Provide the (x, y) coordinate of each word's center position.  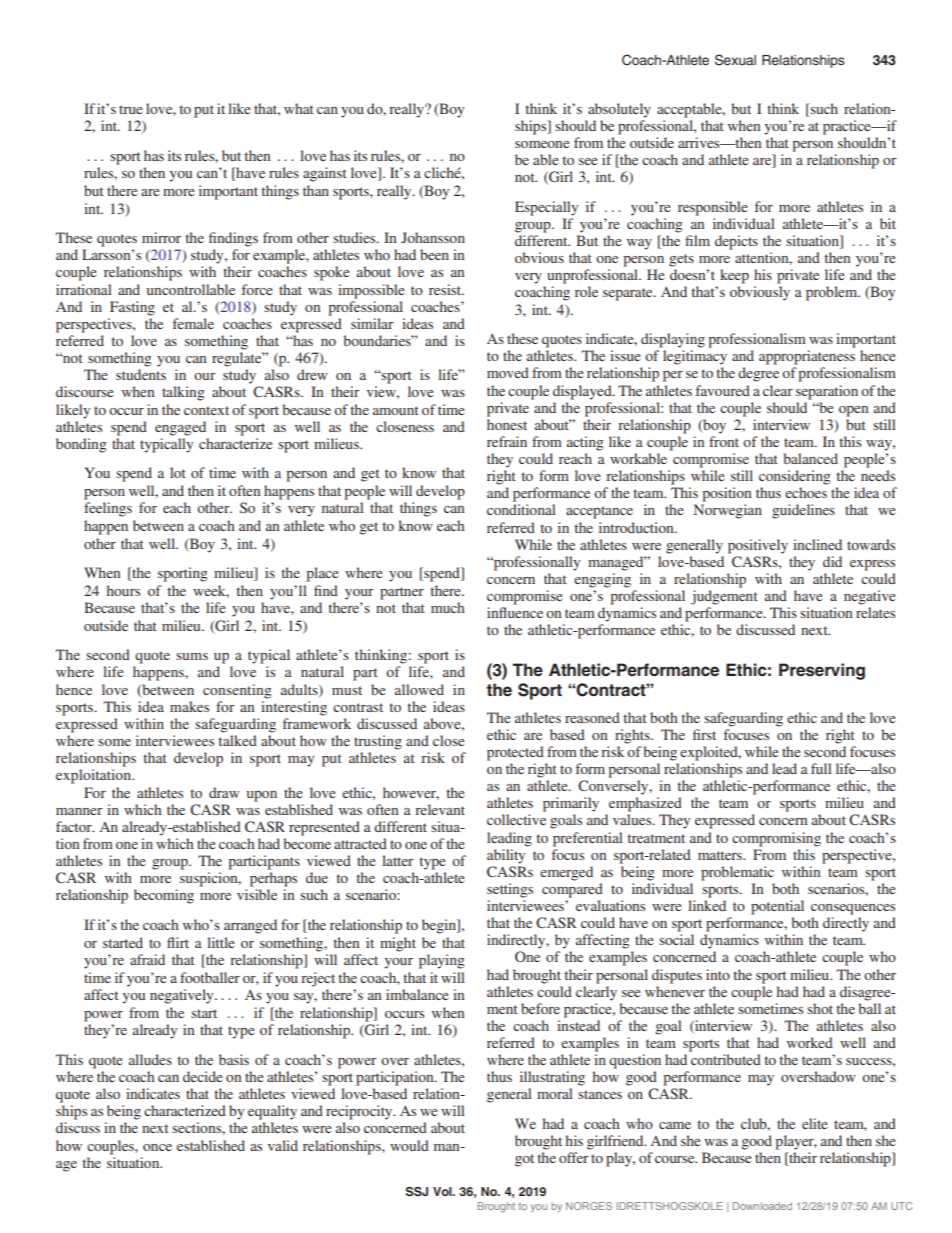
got (524, 1160)
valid (283, 1145)
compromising (776, 839)
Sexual (735, 60)
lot (178, 472)
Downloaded (762, 1206)
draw (224, 792)
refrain (507, 441)
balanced (810, 458)
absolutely (619, 110)
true (130, 109)
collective (516, 819)
